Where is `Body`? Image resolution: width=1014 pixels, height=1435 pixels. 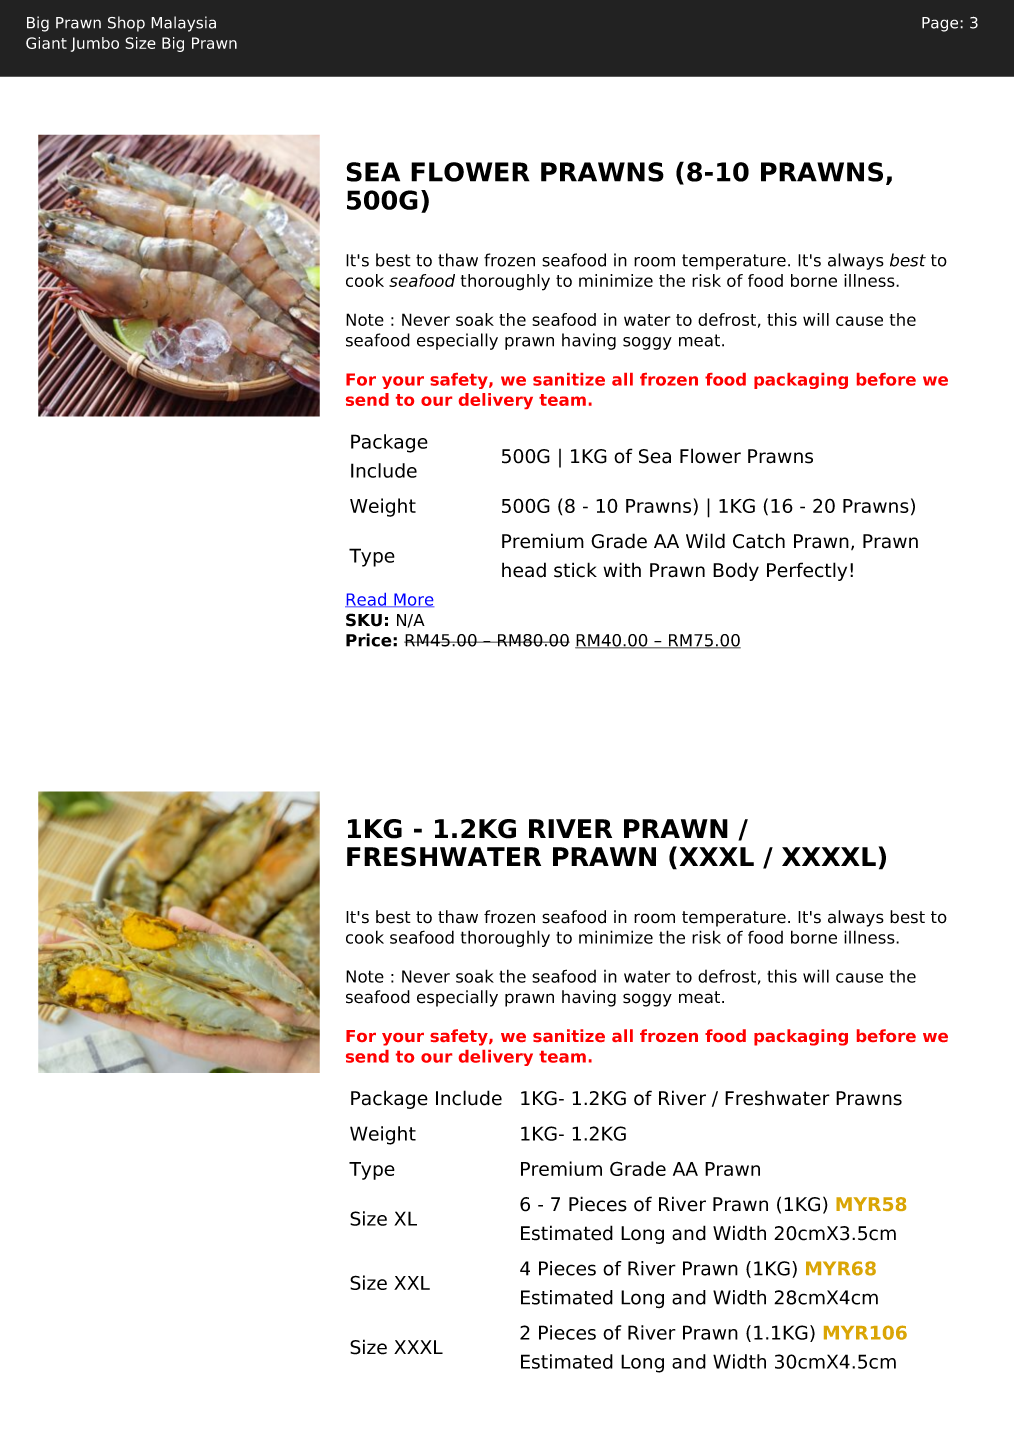
Body is located at coordinates (736, 571).
